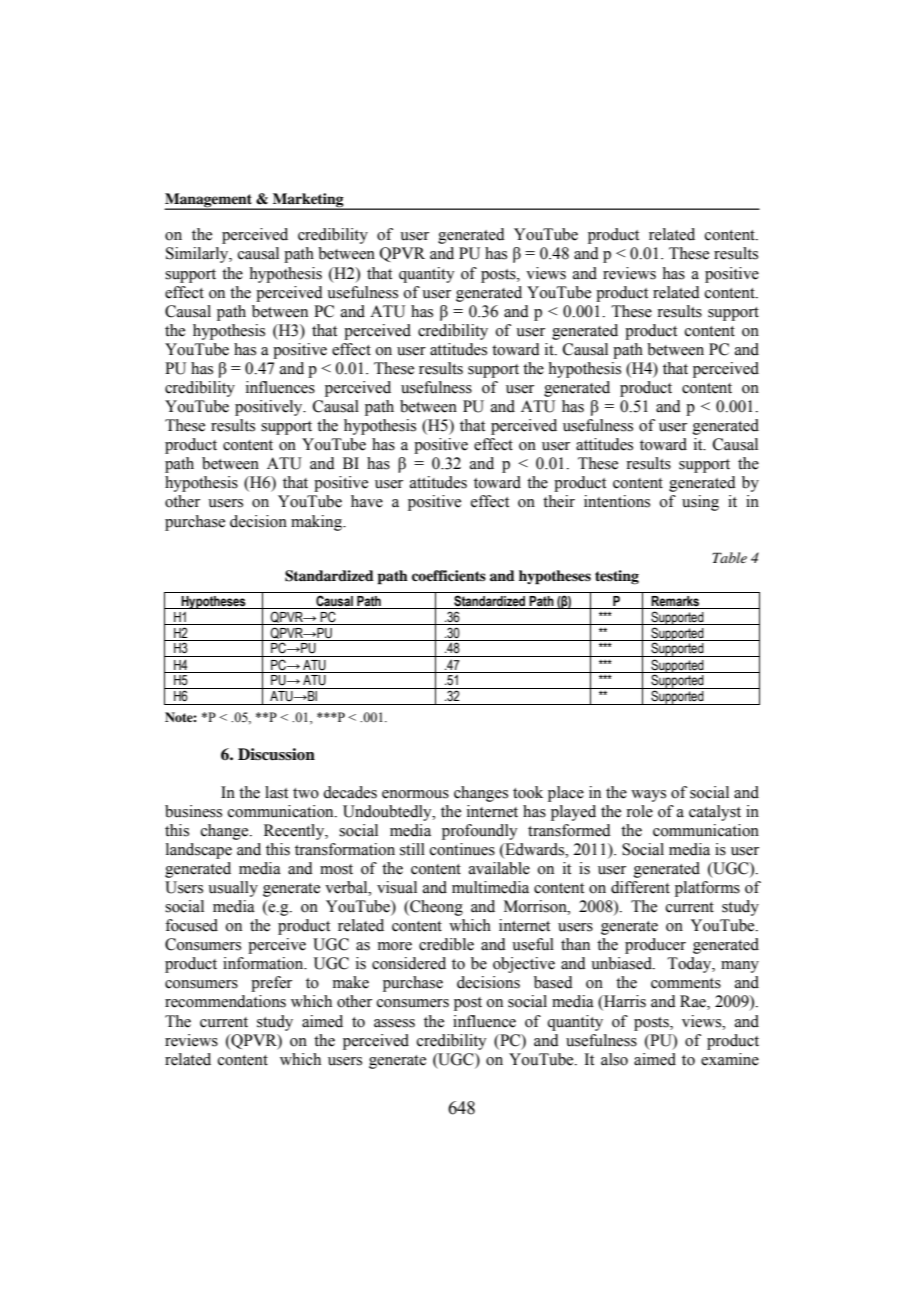 This screenshot has height=1308, width=924. What do you see at coordinates (559, 501) in the screenshot?
I see `their` at bounding box center [559, 501].
